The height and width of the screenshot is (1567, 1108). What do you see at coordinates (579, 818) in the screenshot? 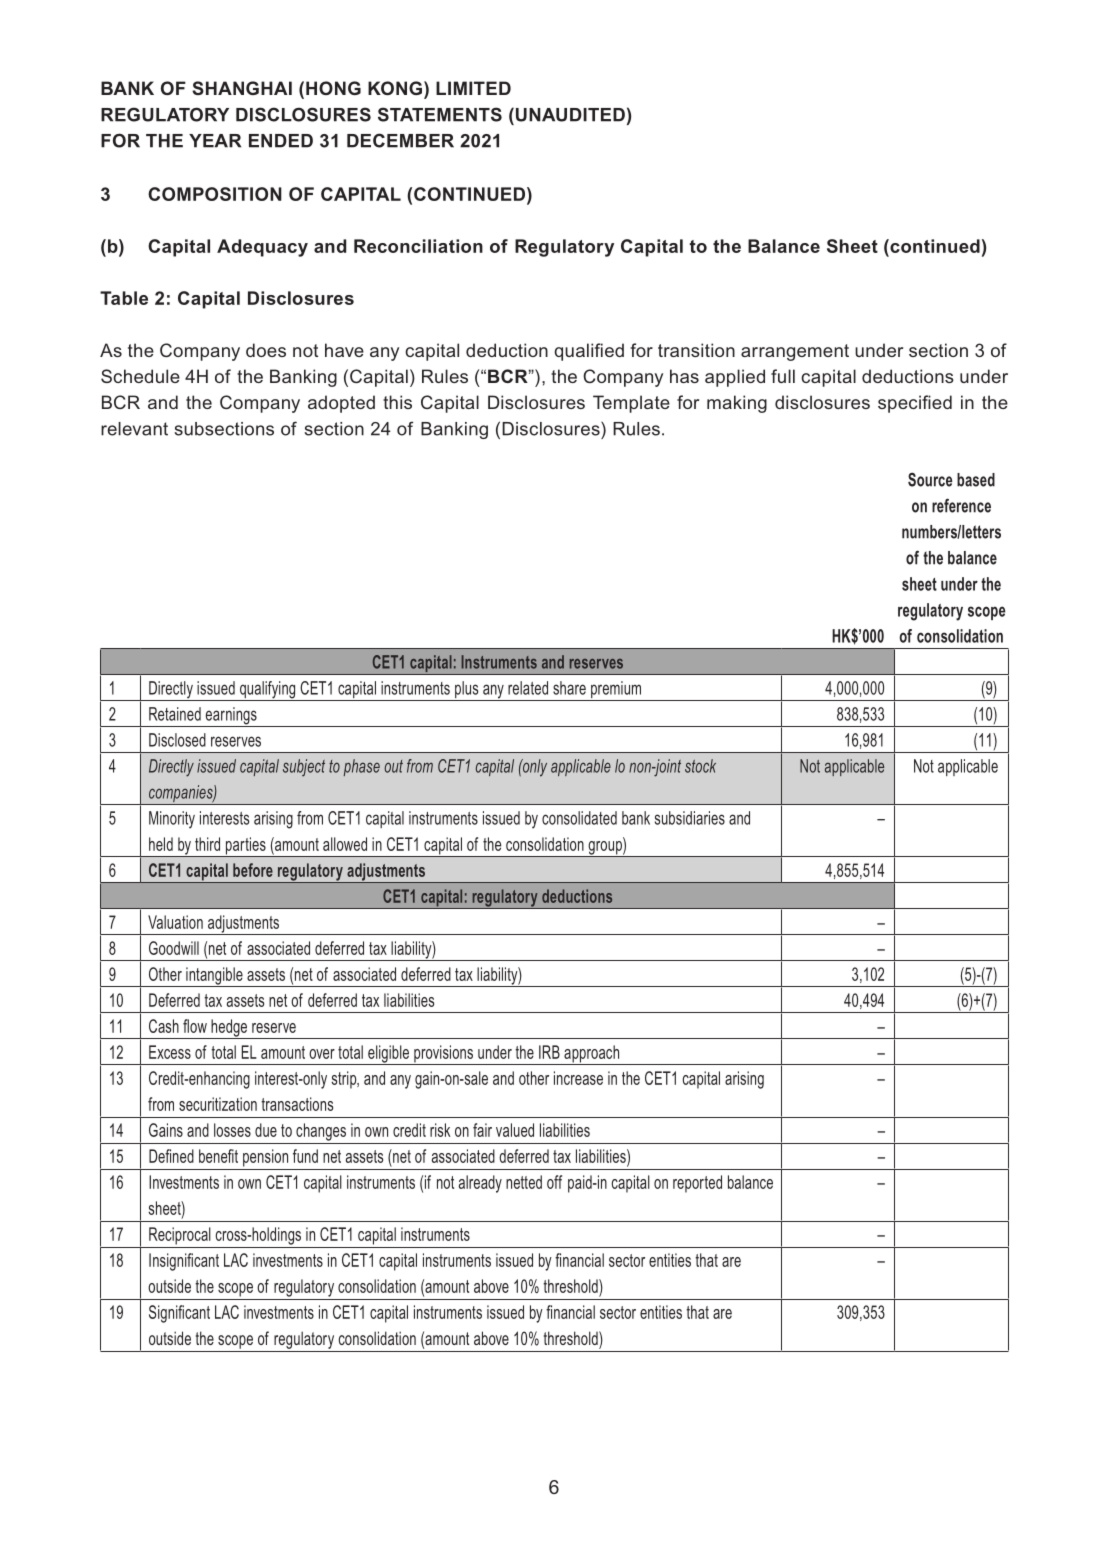
I see `consolidated` at bounding box center [579, 818].
